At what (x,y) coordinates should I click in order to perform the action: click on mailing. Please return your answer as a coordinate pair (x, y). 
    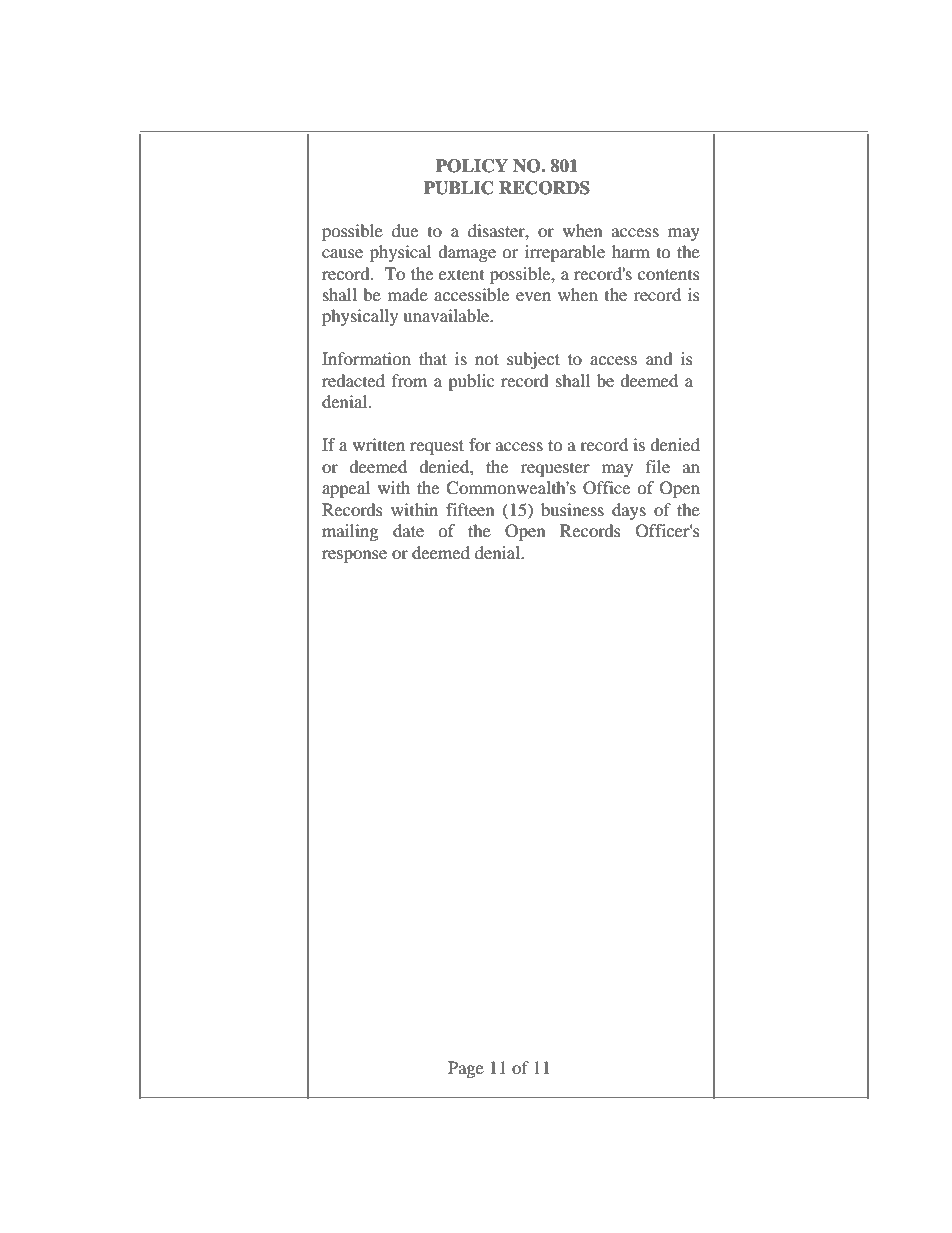
    Looking at the image, I should click on (350, 532).
